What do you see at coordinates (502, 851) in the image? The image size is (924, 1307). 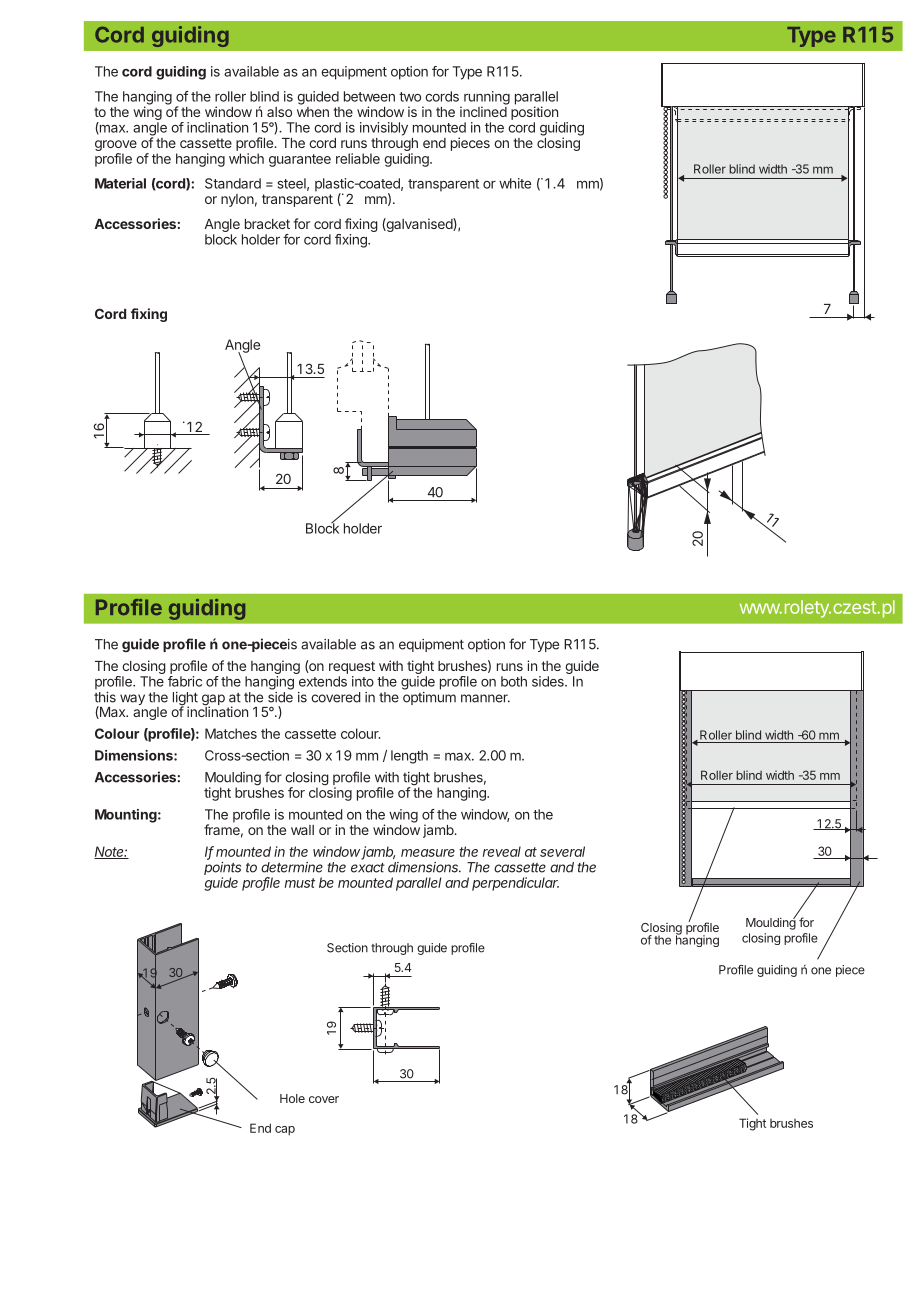 I see `reveal` at bounding box center [502, 851].
